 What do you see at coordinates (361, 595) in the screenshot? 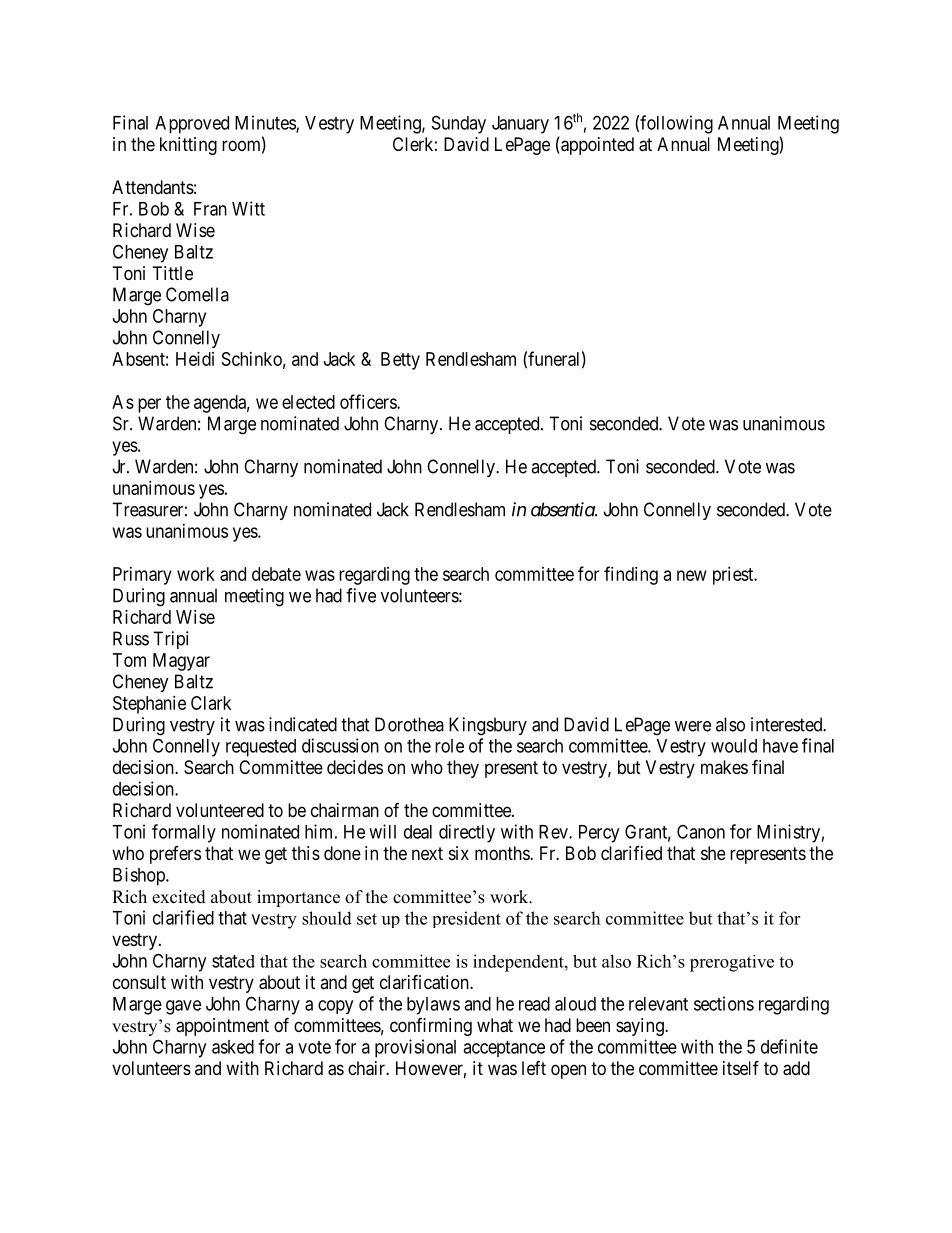
I see `five` at bounding box center [361, 595].
